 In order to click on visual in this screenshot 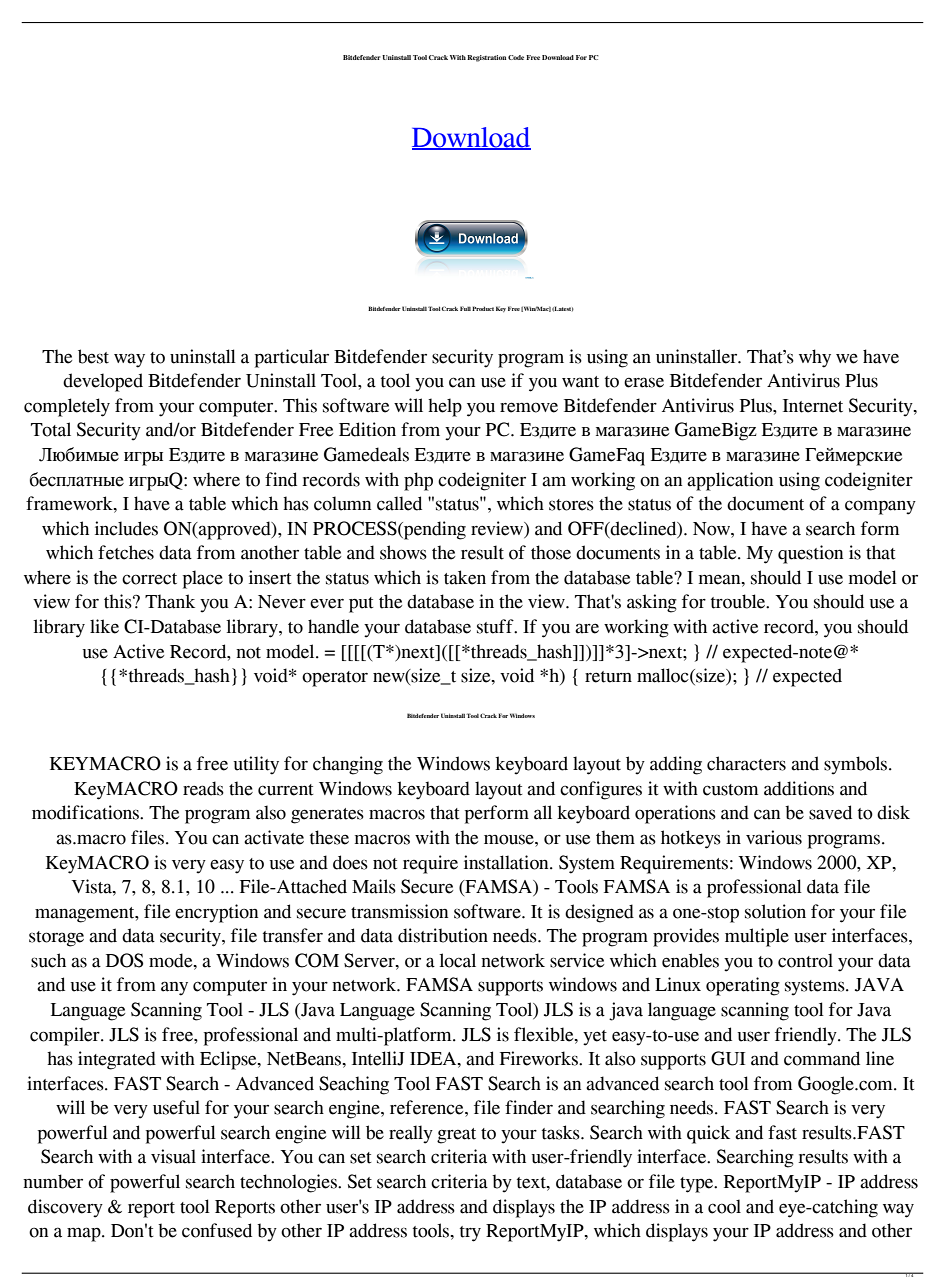, I will do `click(173, 1156)`.
